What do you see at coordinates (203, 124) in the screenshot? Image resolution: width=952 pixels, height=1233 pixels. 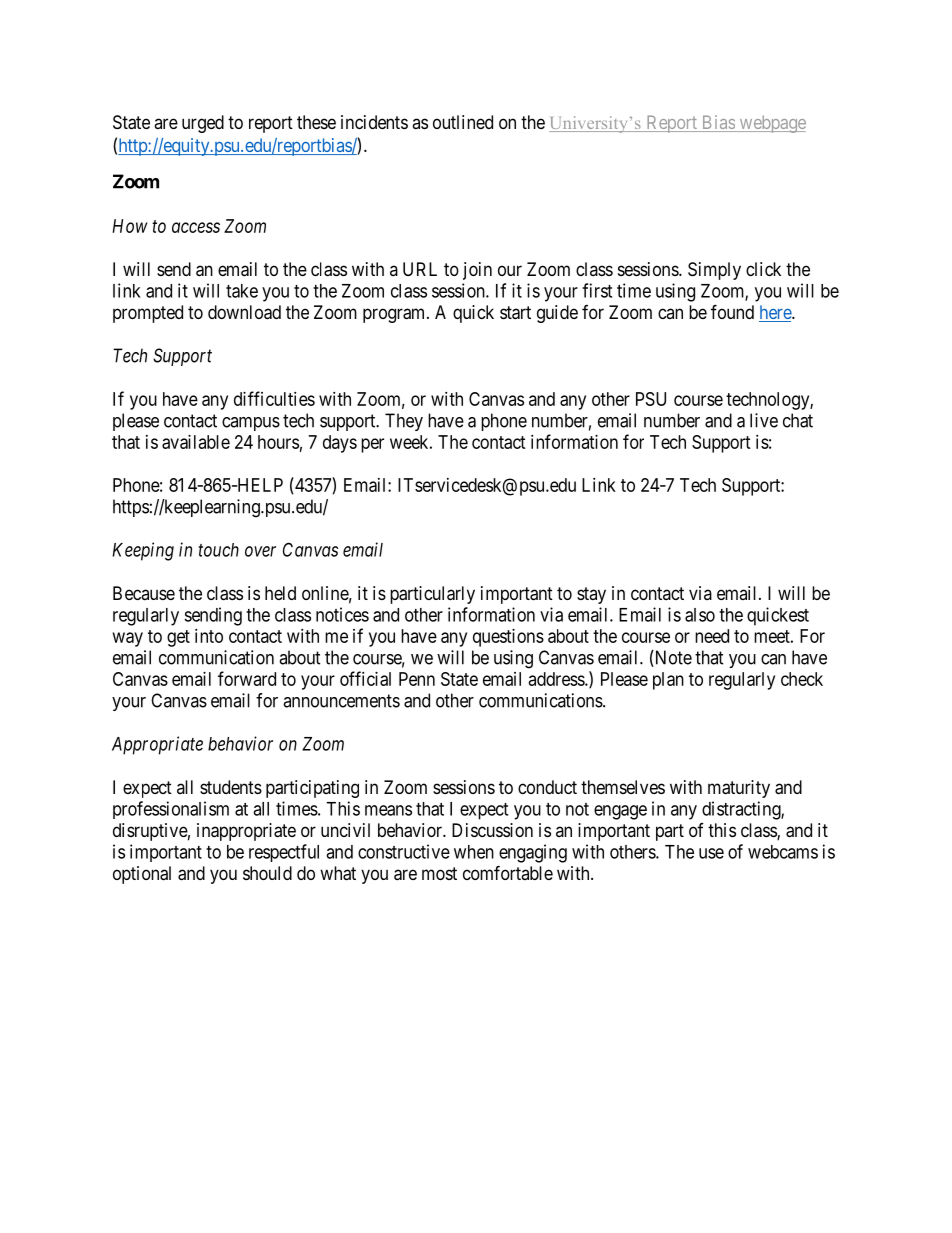 I see `urged` at bounding box center [203, 124].
